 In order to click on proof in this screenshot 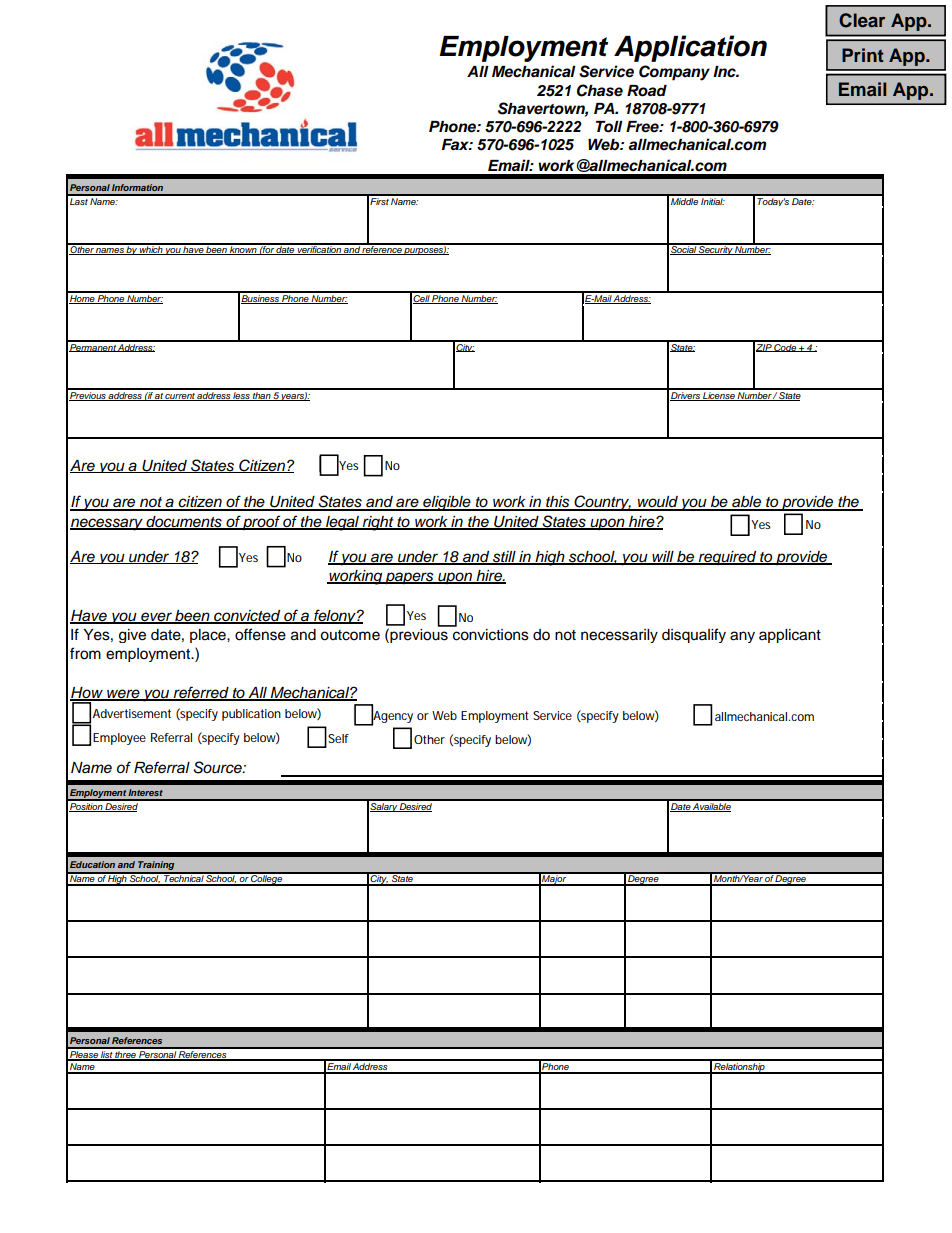, I will do `click(261, 523)`.
